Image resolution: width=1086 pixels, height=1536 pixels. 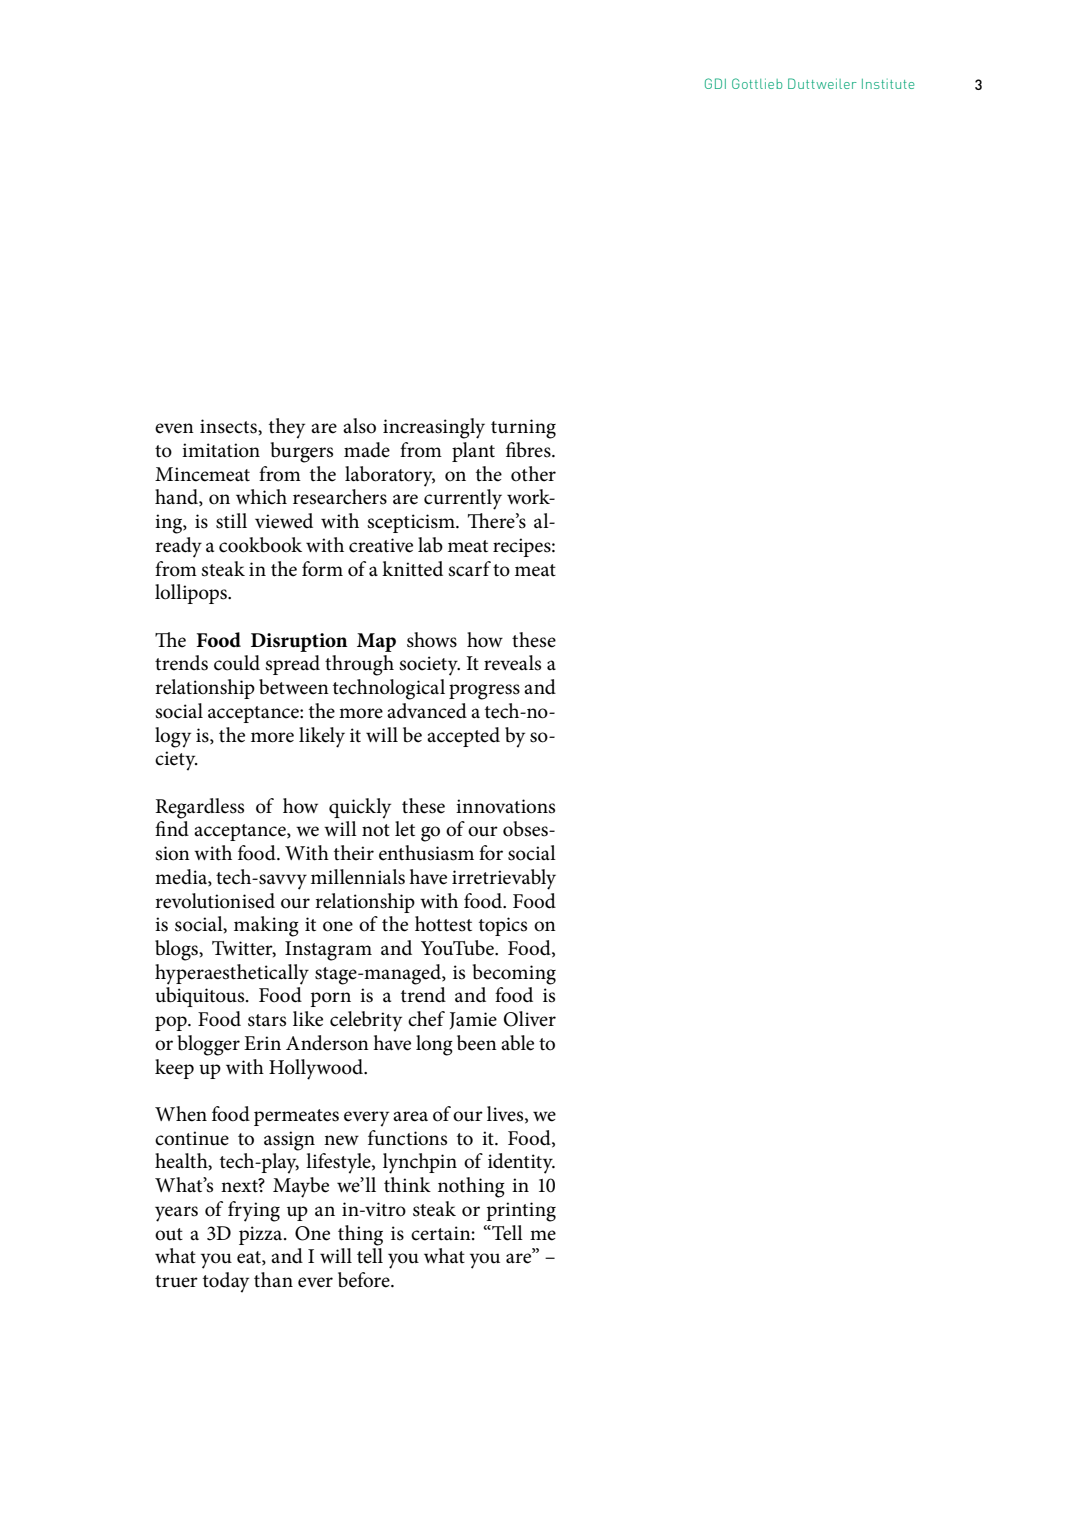 What do you see at coordinates (757, 83) in the screenshot?
I see `Gottlieb` at bounding box center [757, 83].
